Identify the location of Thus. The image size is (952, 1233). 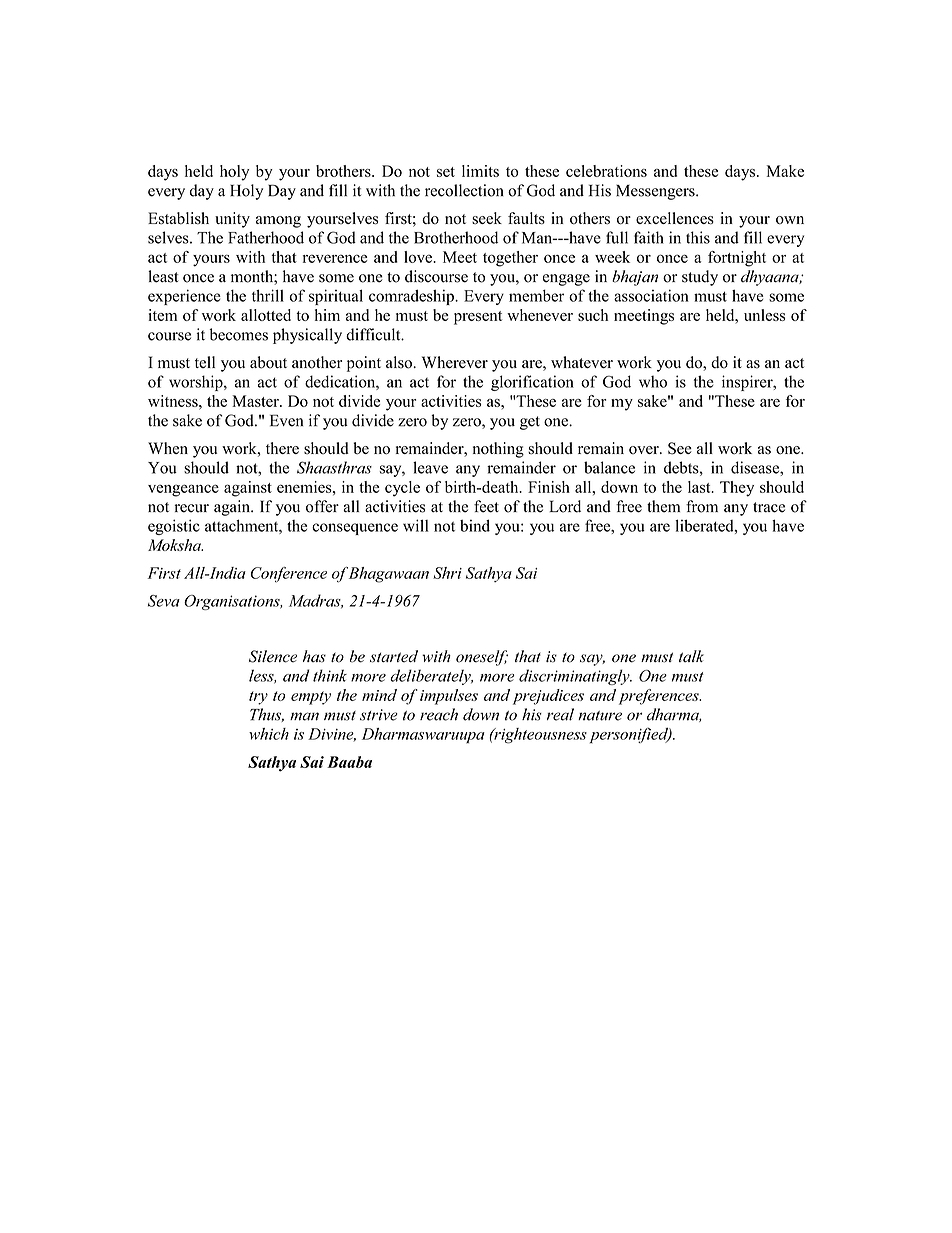
(267, 715).
